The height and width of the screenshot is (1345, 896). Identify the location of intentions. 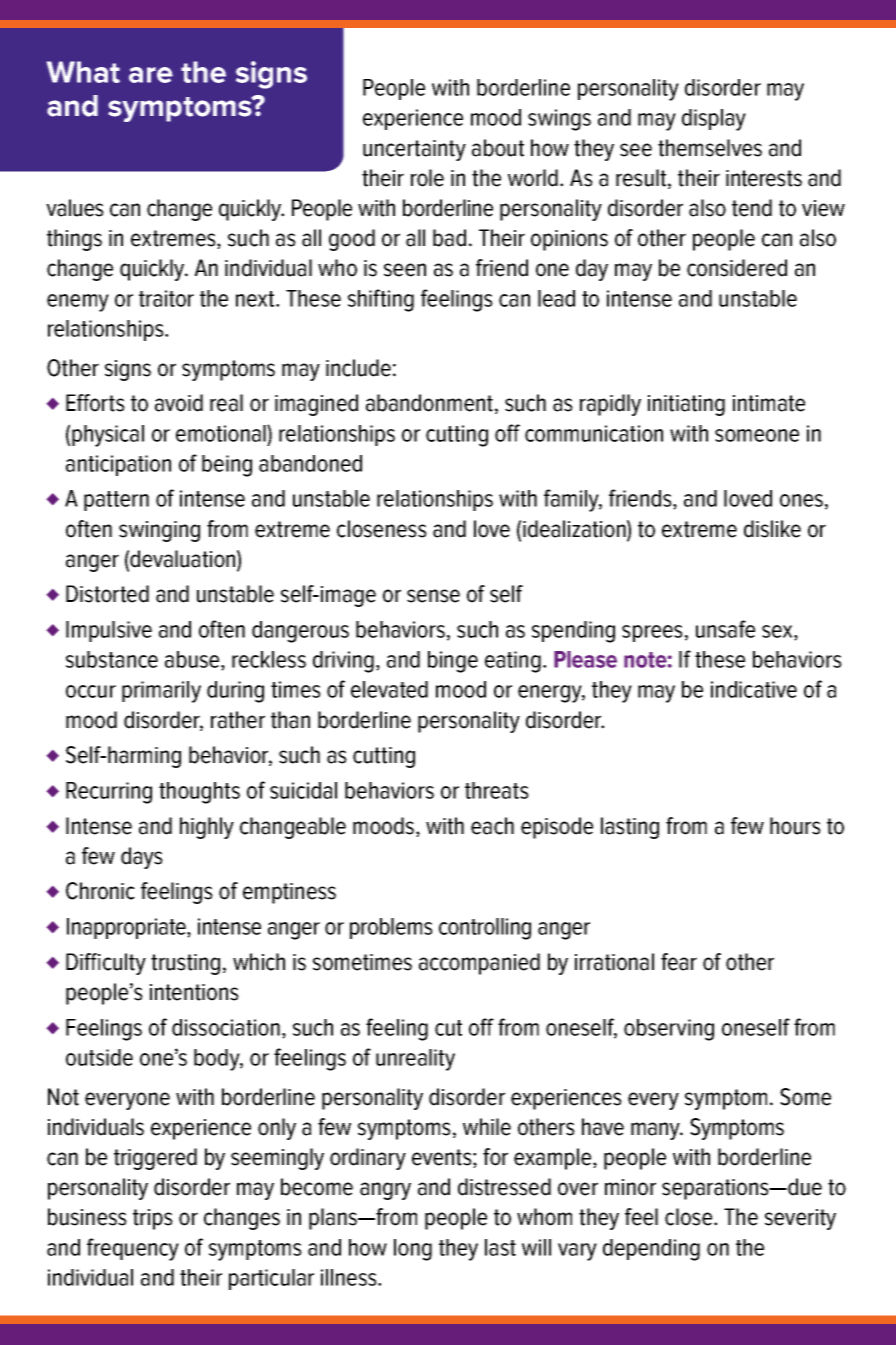
(194, 992).
